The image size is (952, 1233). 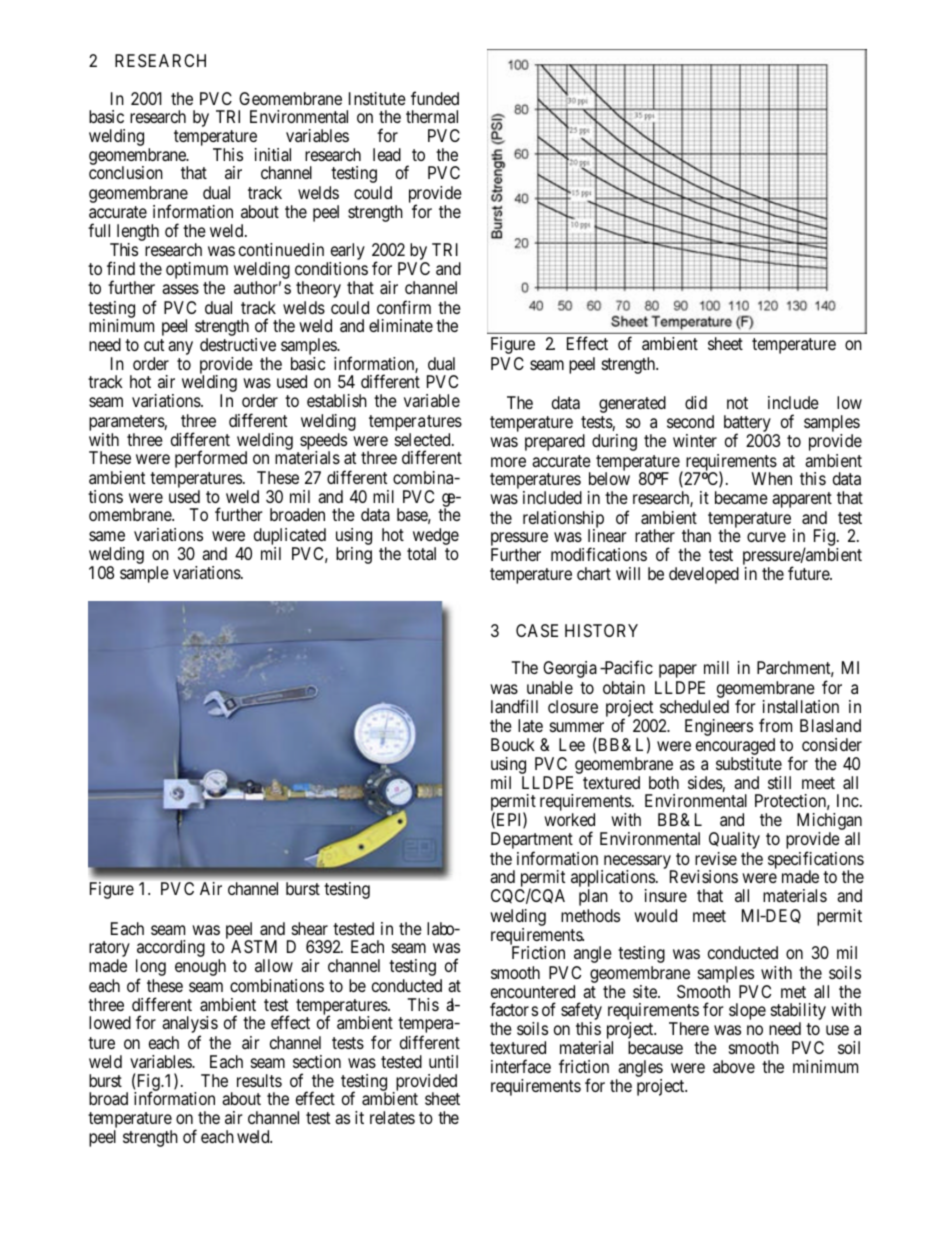 What do you see at coordinates (107, 536) in the document?
I see `same` at bounding box center [107, 536].
